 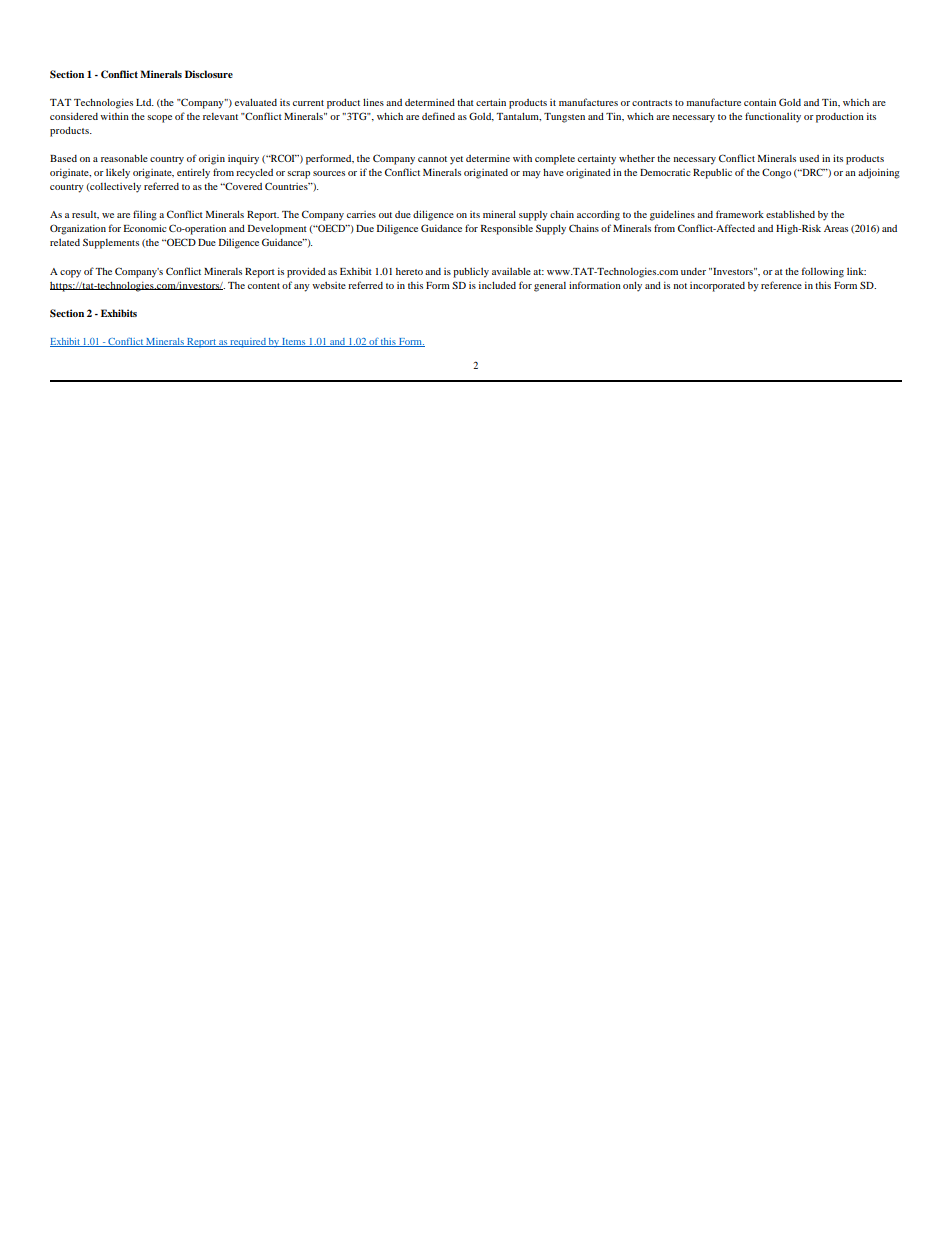 I want to click on that, so click(x=465, y=102).
